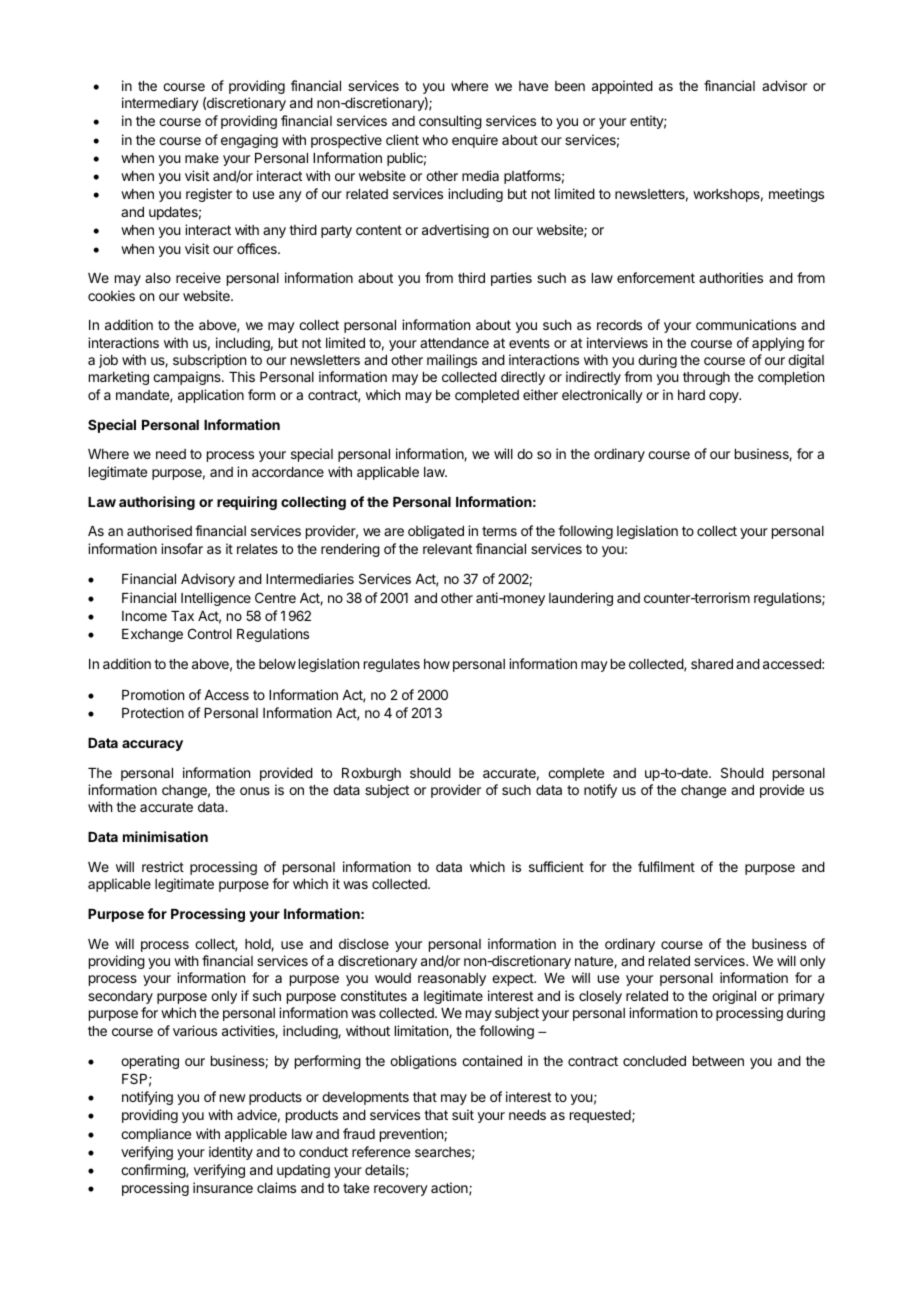  I want to click on Control, so click(210, 633).
